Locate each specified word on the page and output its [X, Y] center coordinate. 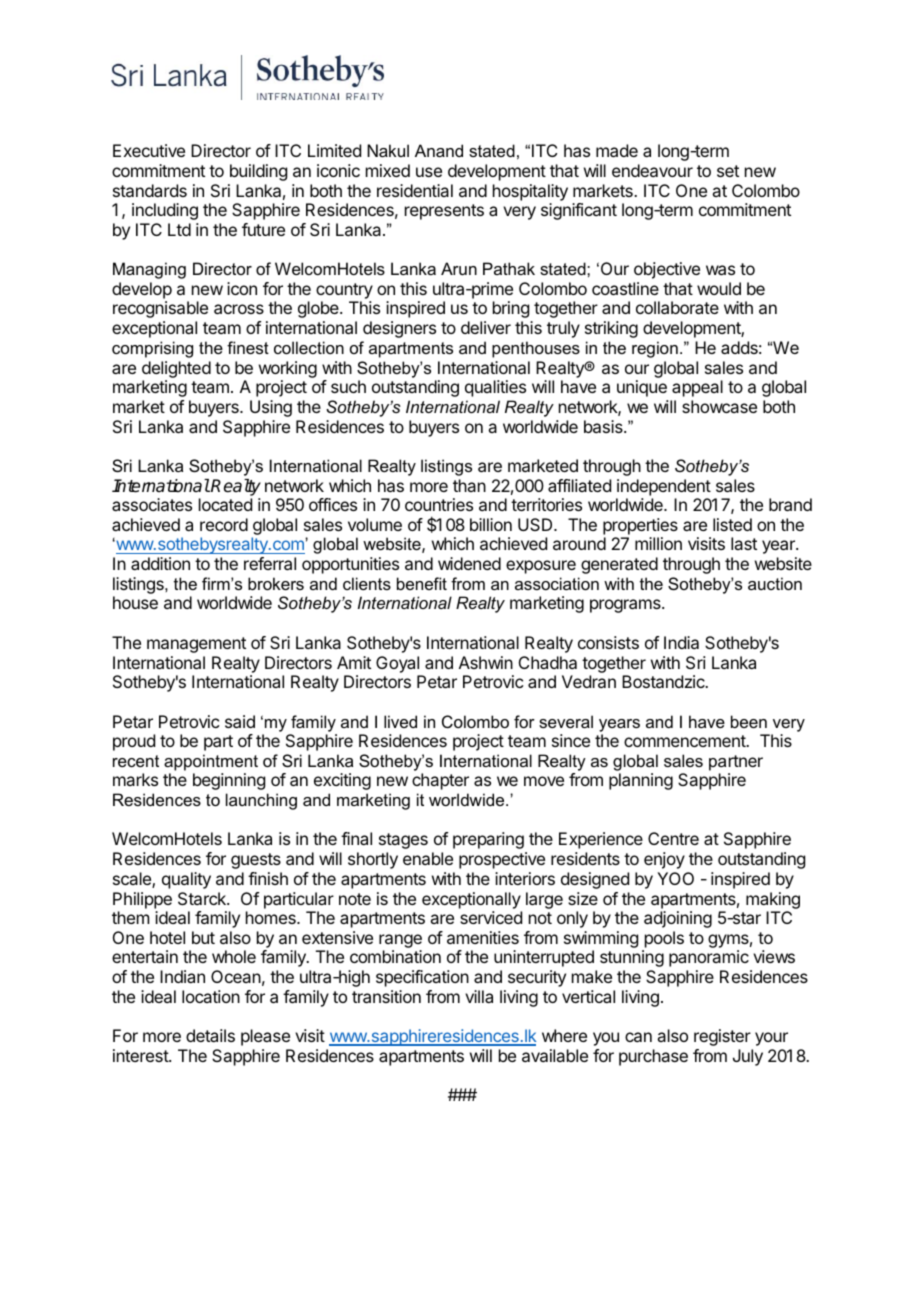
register [722, 1037]
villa [479, 996]
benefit [422, 583]
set [728, 171]
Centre [673, 838]
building [258, 172]
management [196, 645]
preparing [488, 840]
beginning [229, 781]
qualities [495, 388]
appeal [697, 388]
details [210, 1035]
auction [775, 583]
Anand [439, 150]
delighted [176, 369]
